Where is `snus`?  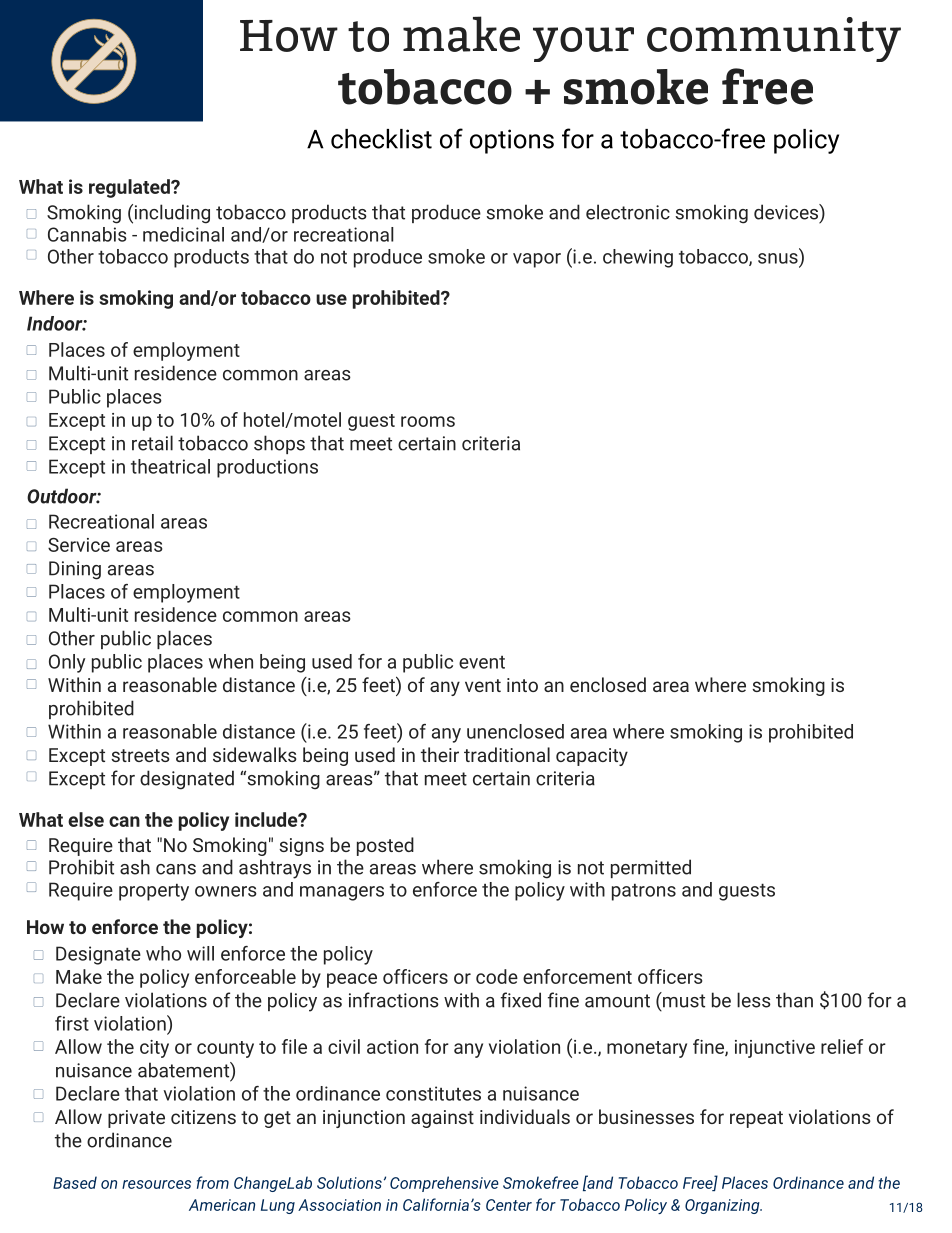
snus is located at coordinates (778, 258).
